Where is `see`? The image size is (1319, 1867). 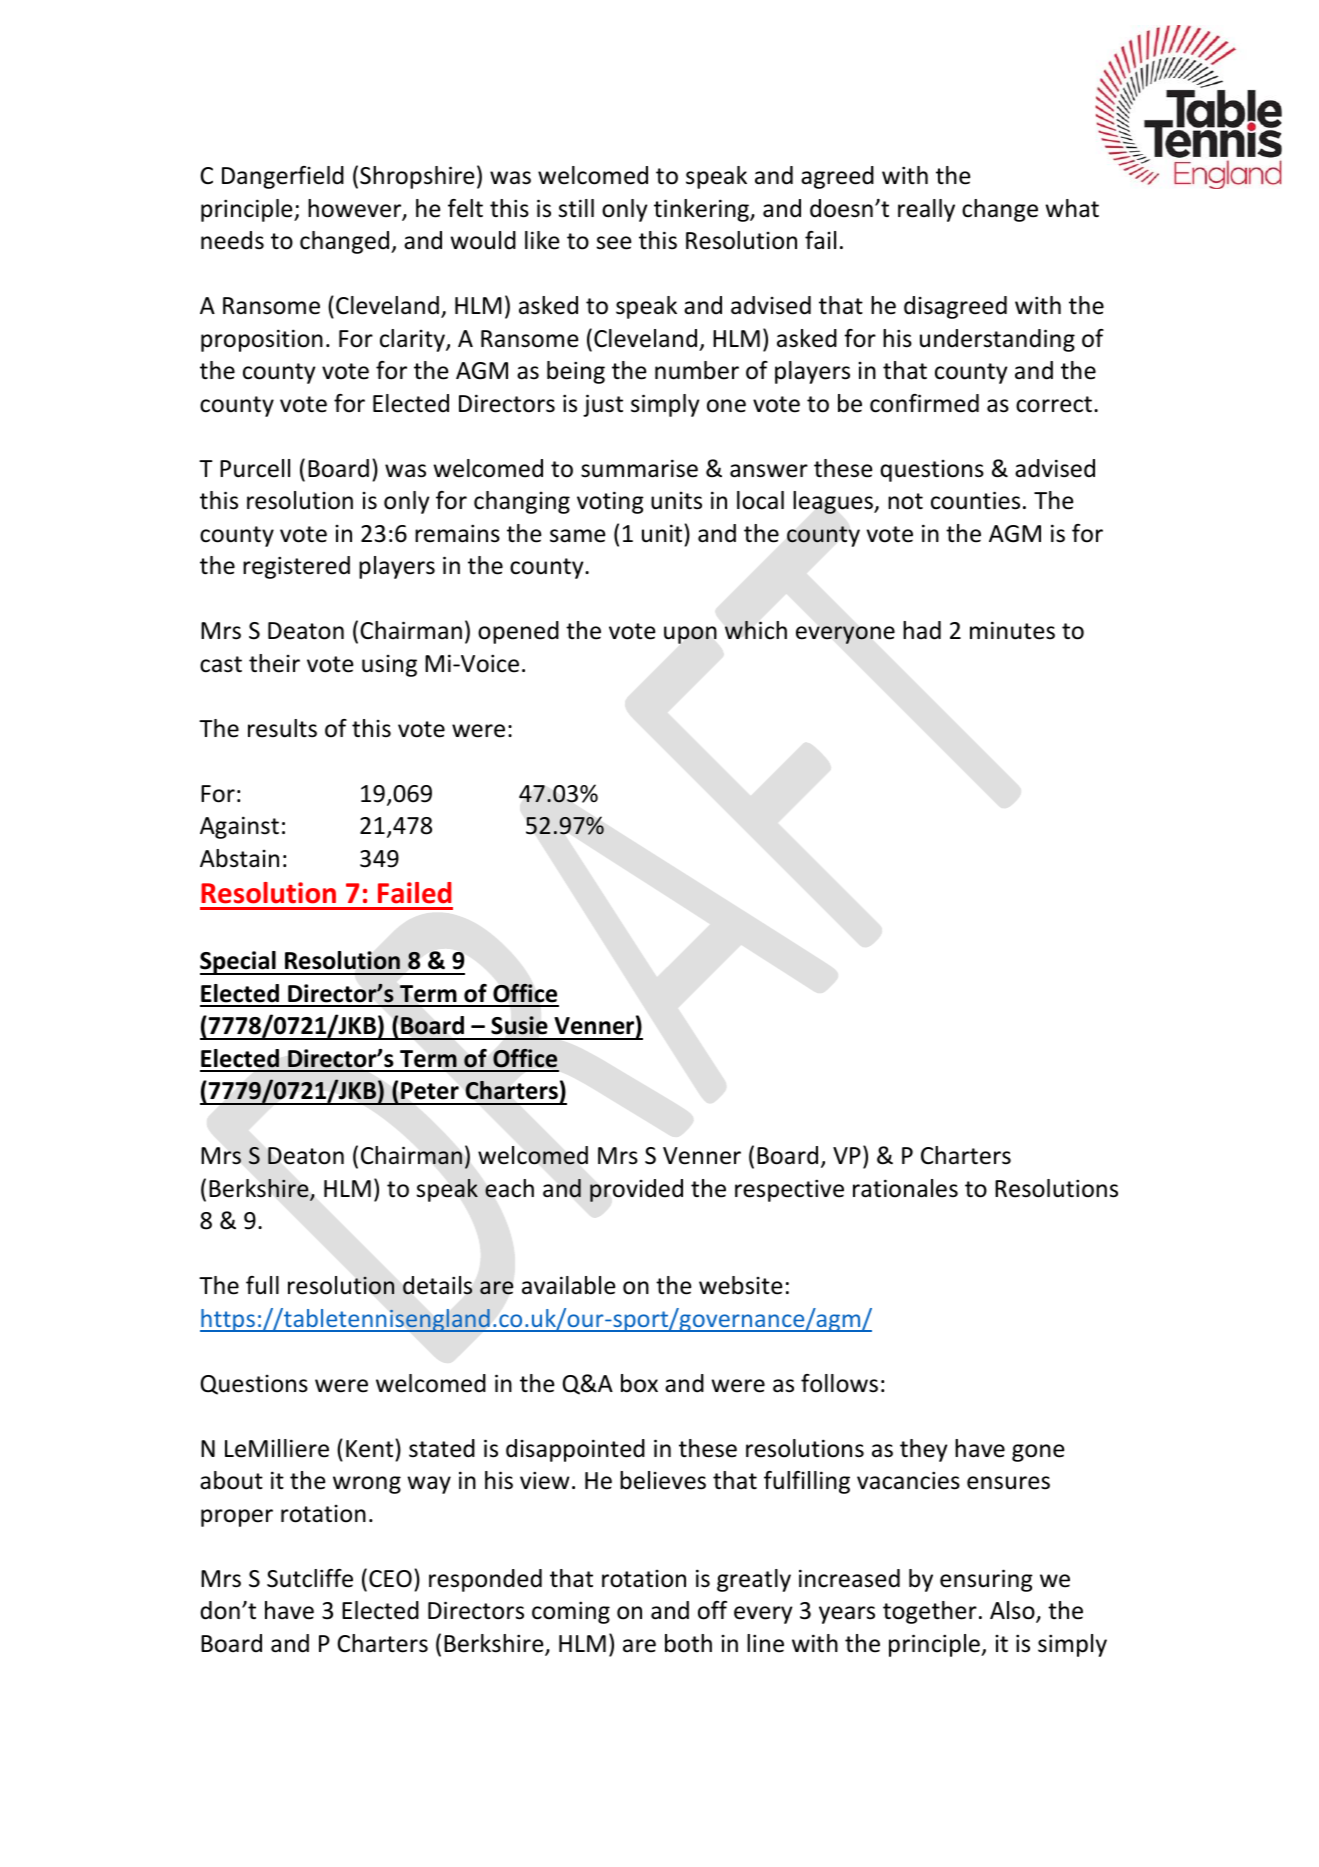
see is located at coordinates (614, 243).
